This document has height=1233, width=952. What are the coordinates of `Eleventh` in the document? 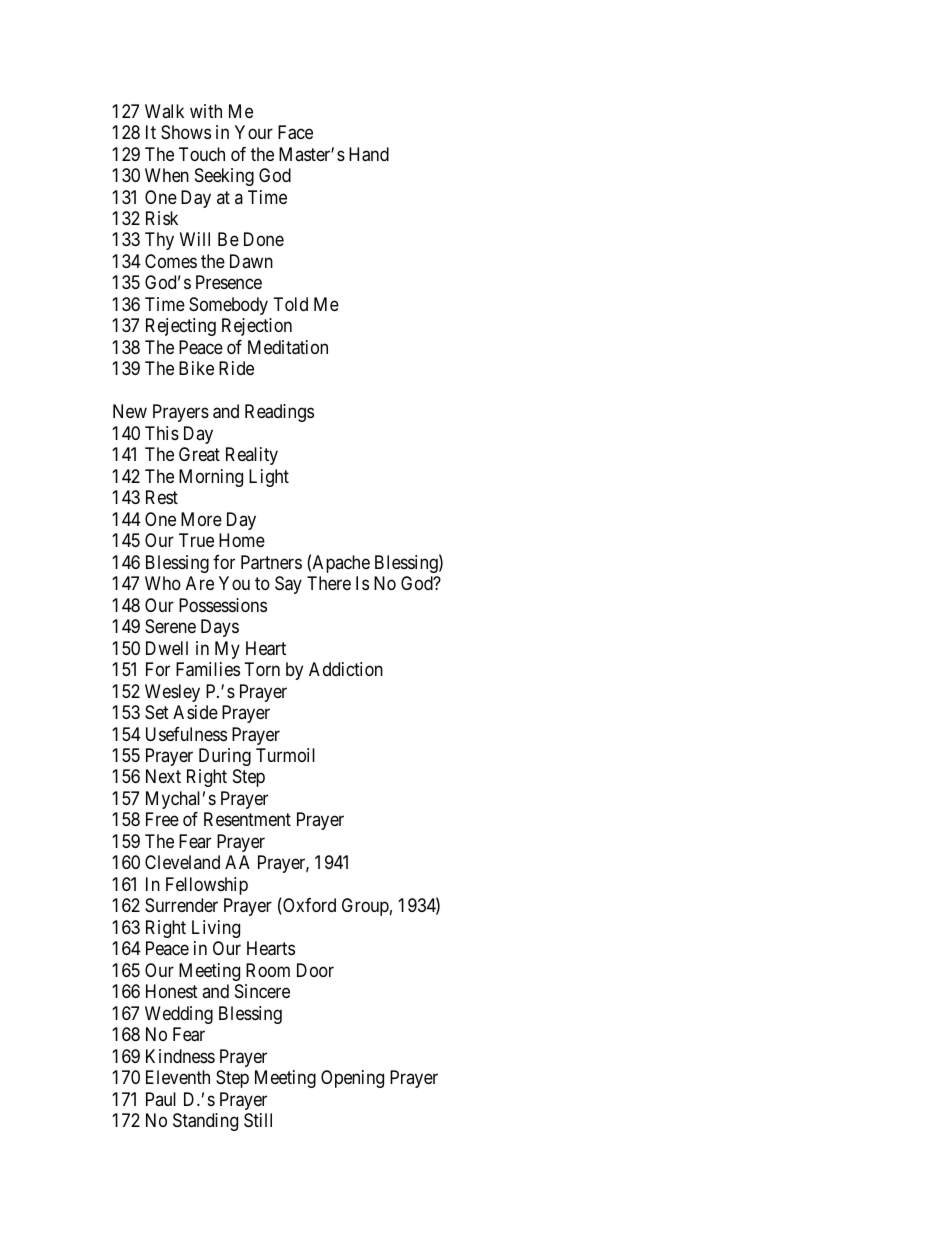 It's located at (178, 1077).
